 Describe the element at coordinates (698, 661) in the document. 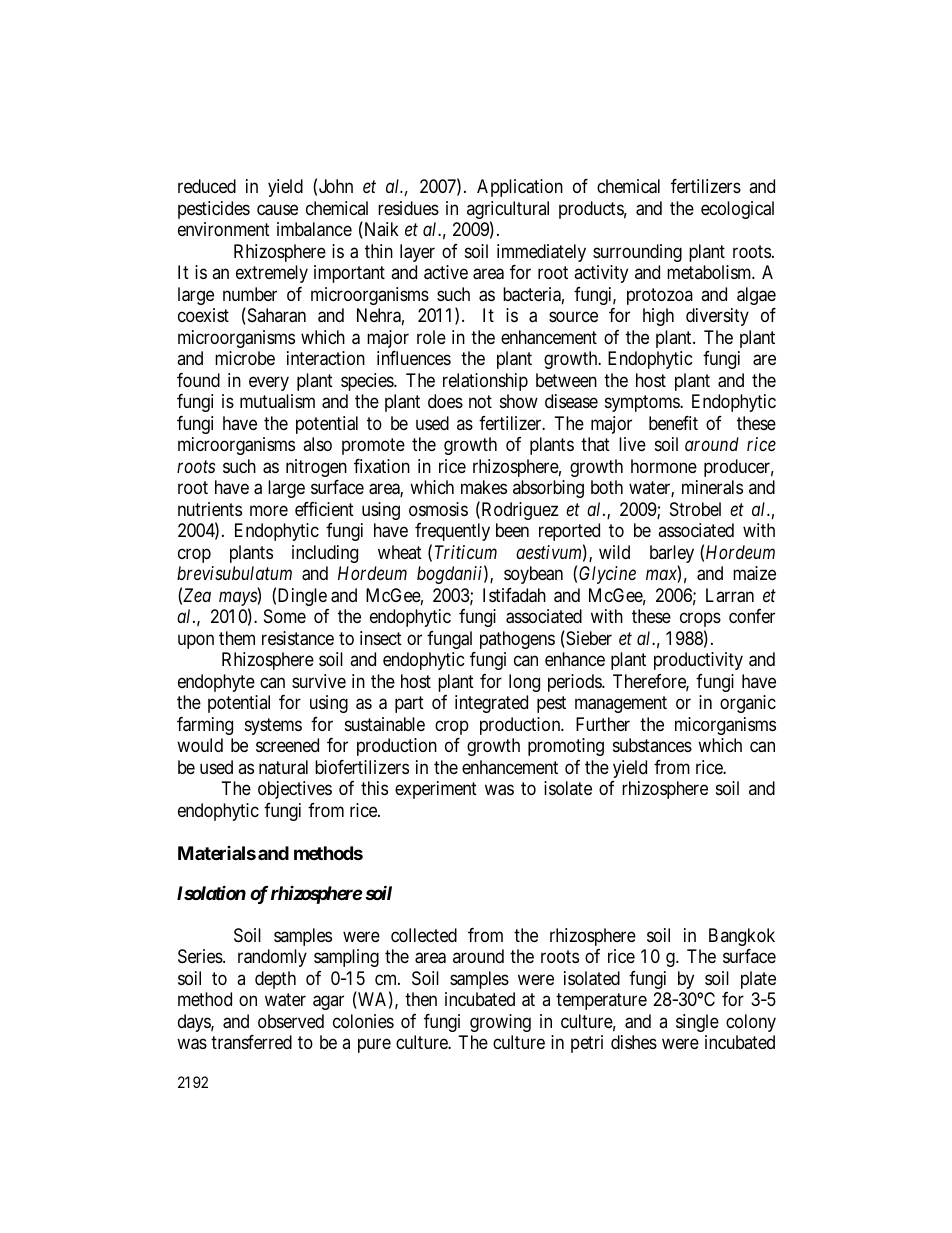

I see `productivity` at that location.
